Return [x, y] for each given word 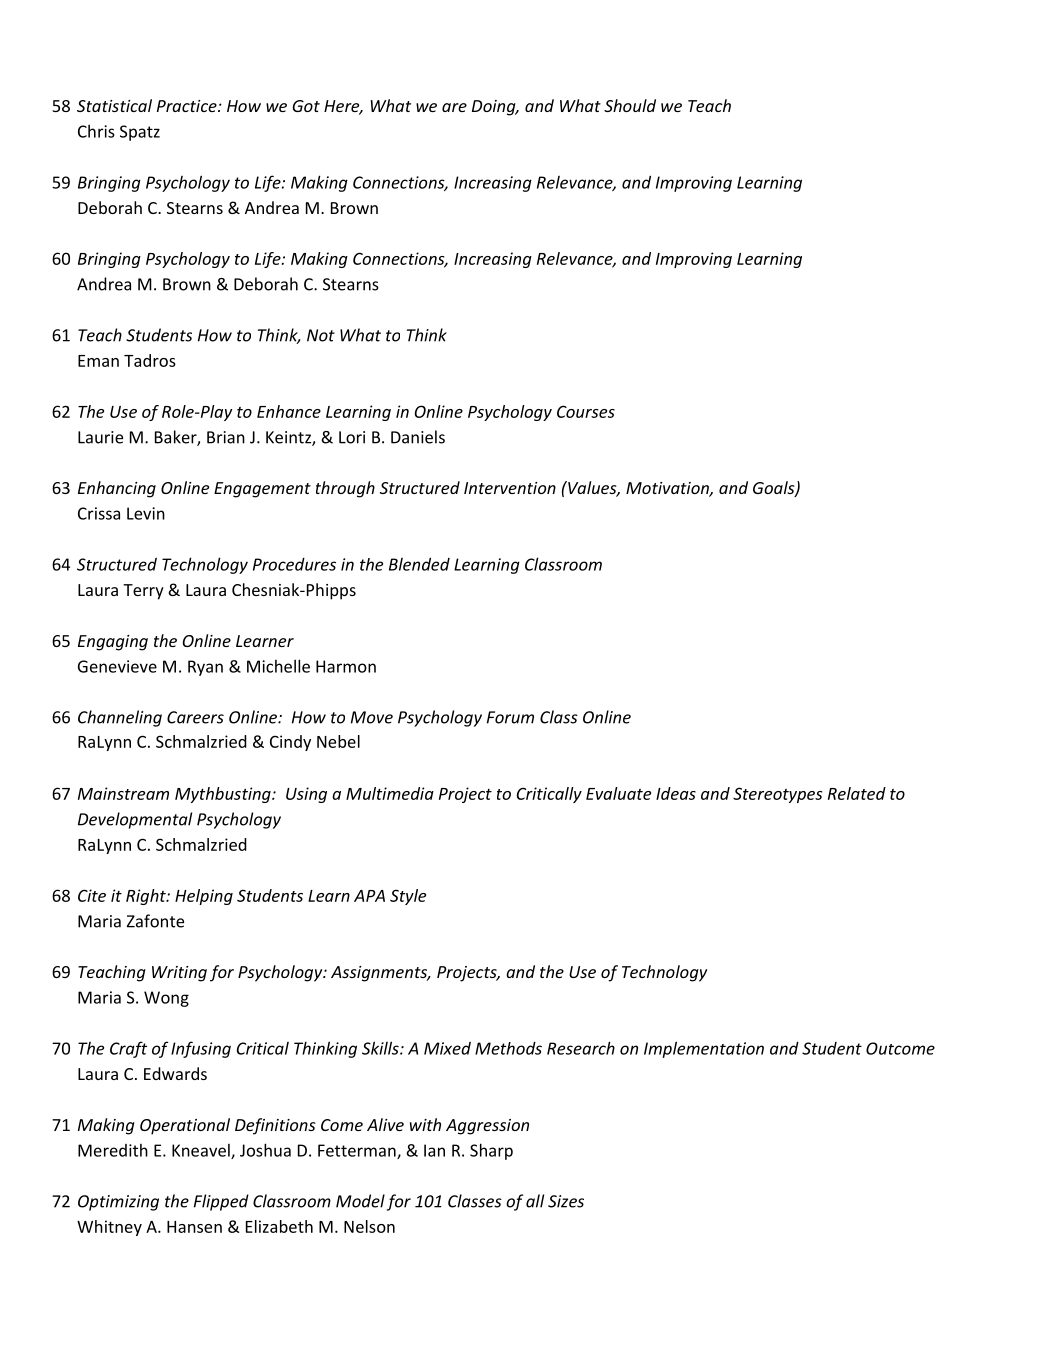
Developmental [135, 820]
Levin [146, 513]
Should [630, 105]
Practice [188, 106]
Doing [495, 108]
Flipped [221, 1202]
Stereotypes [777, 795]
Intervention [510, 488]
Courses [586, 411]
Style [408, 897]
